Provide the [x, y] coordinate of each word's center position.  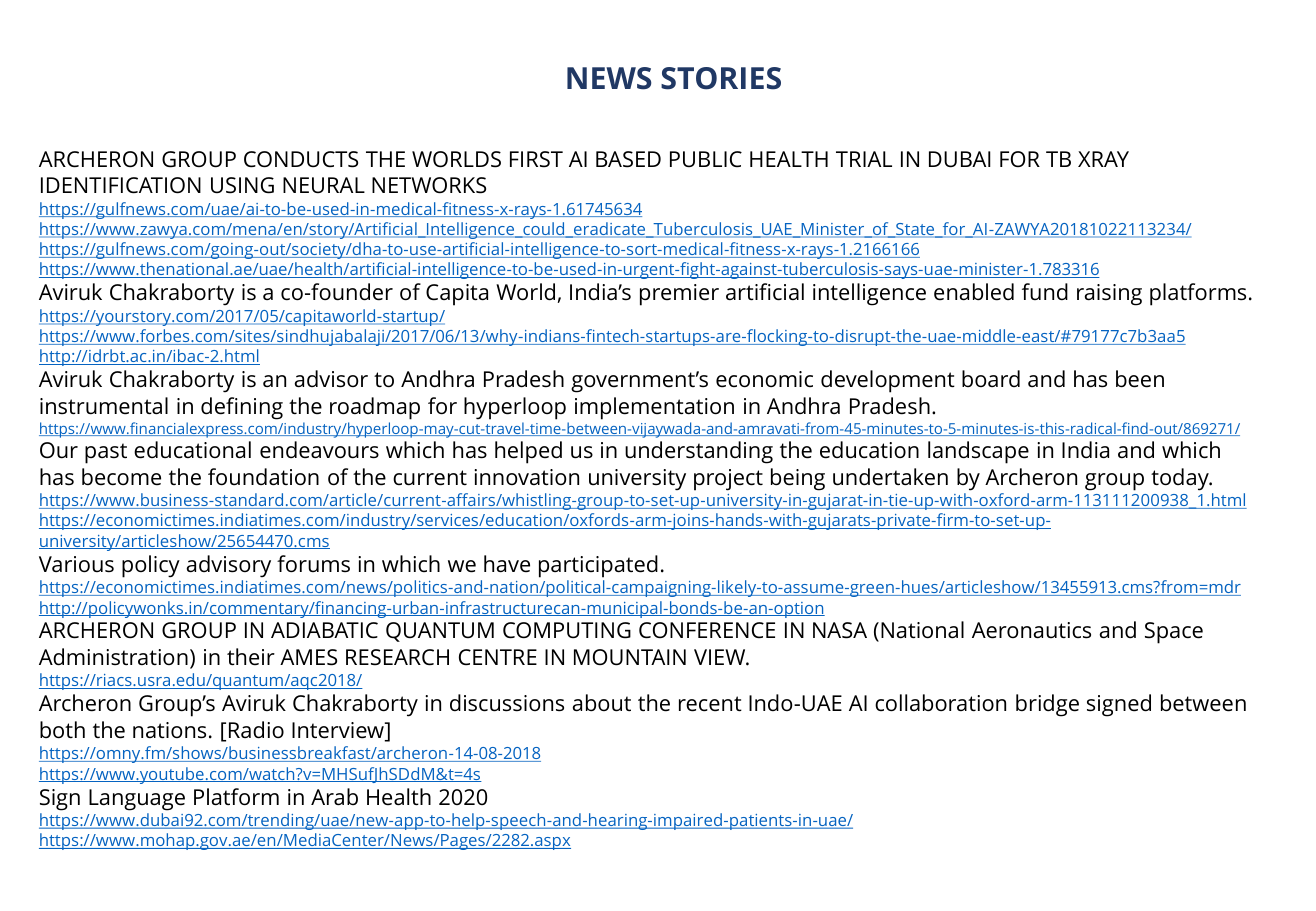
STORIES [721, 78]
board [991, 378]
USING [242, 185]
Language [137, 800]
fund [1045, 291]
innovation [526, 477]
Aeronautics [1031, 630]
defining [242, 408]
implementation [654, 408]
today [1181, 479]
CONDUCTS [301, 159]
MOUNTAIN [630, 657]
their [251, 657]
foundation [263, 477]
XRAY [1103, 159]
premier [679, 295]
